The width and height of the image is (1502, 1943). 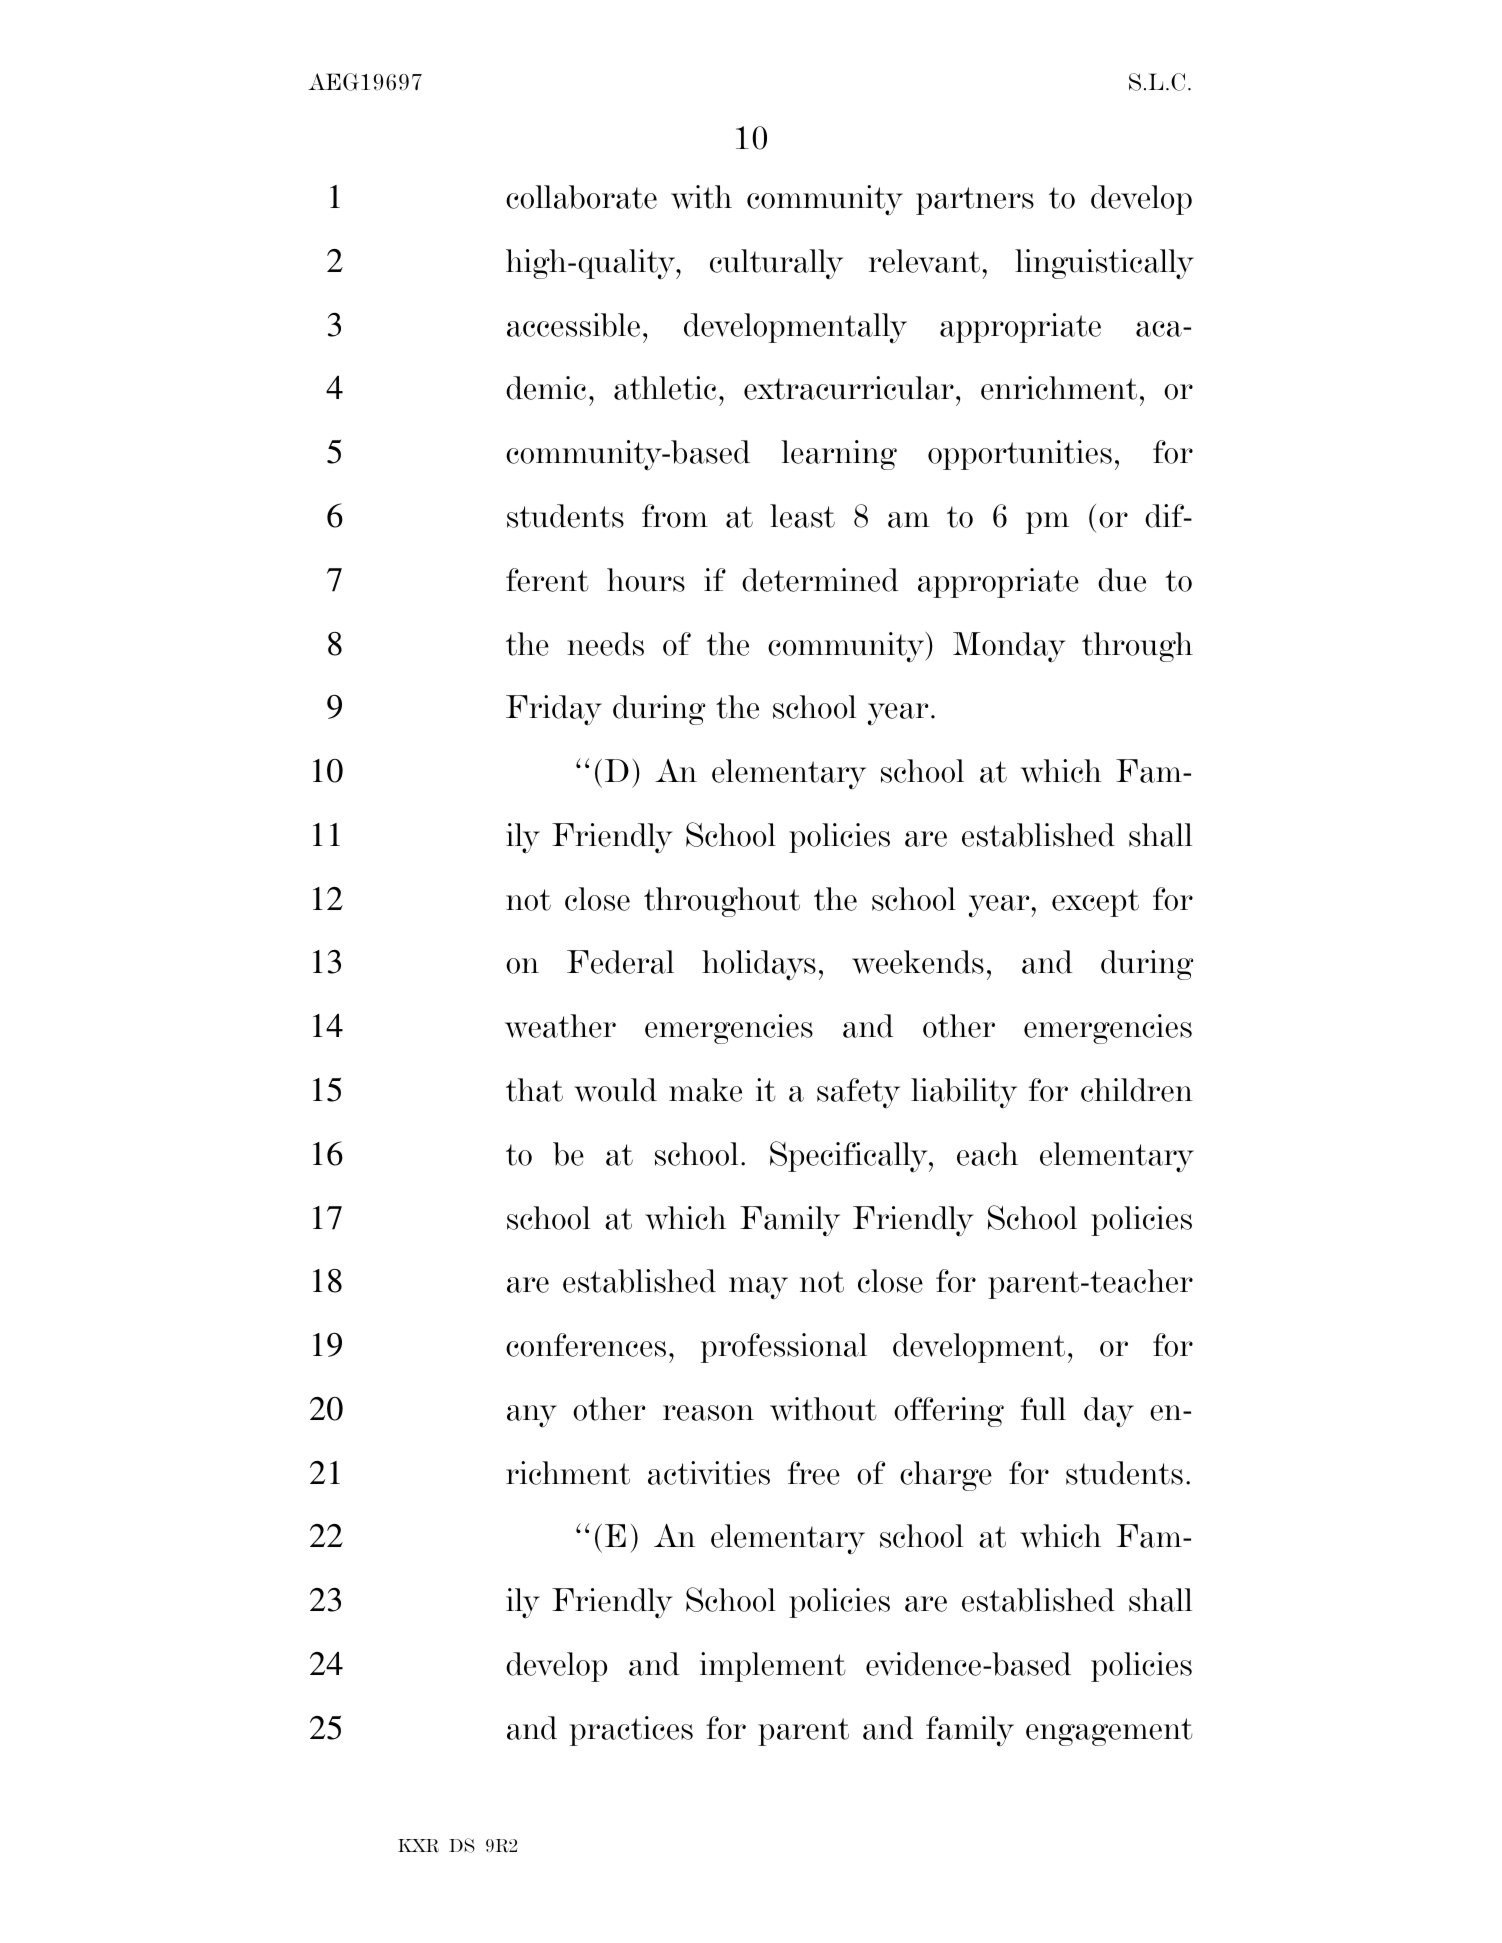 I want to click on collaborate, so click(x=581, y=197).
